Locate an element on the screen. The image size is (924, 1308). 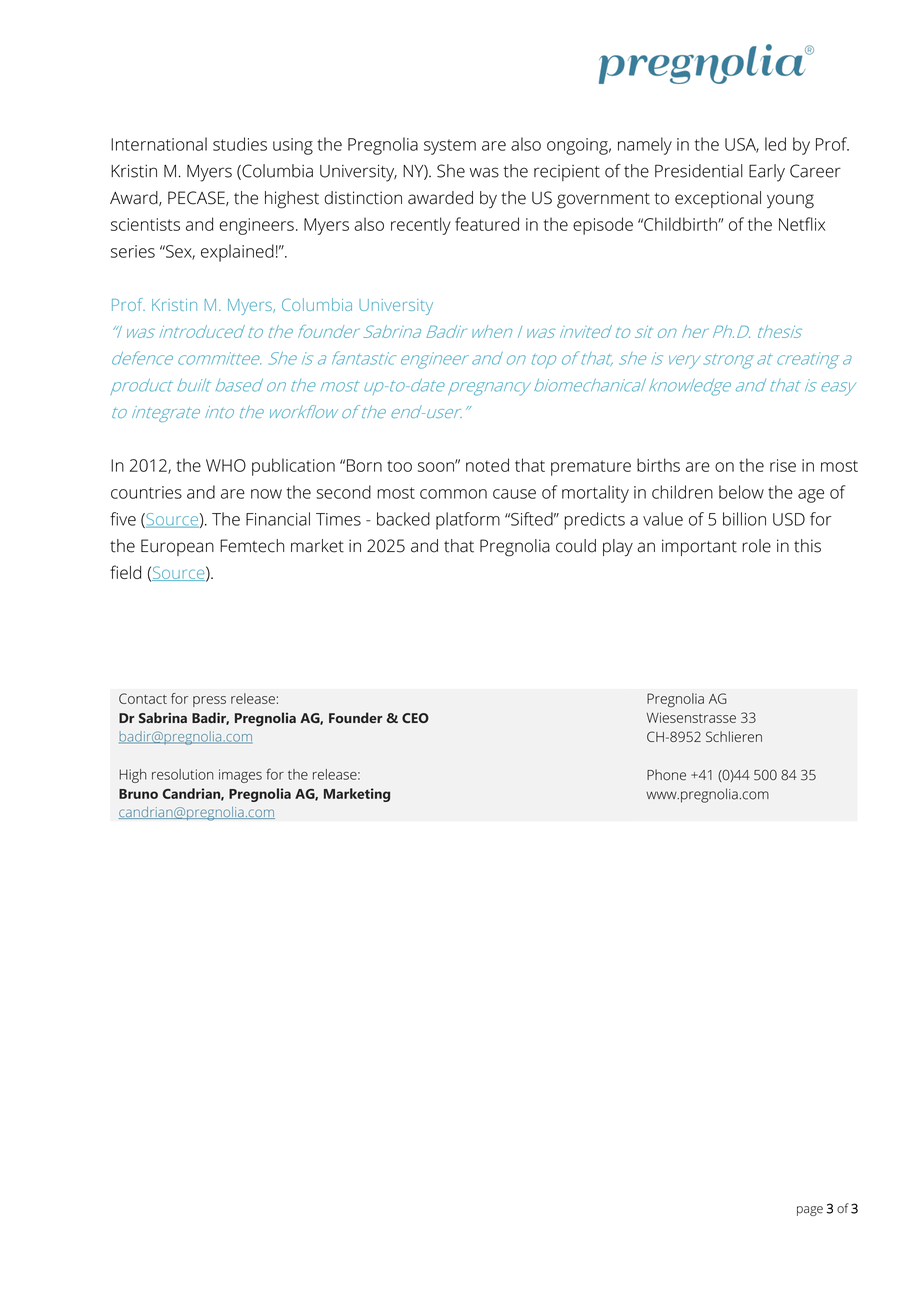
system is located at coordinates (450, 147).
